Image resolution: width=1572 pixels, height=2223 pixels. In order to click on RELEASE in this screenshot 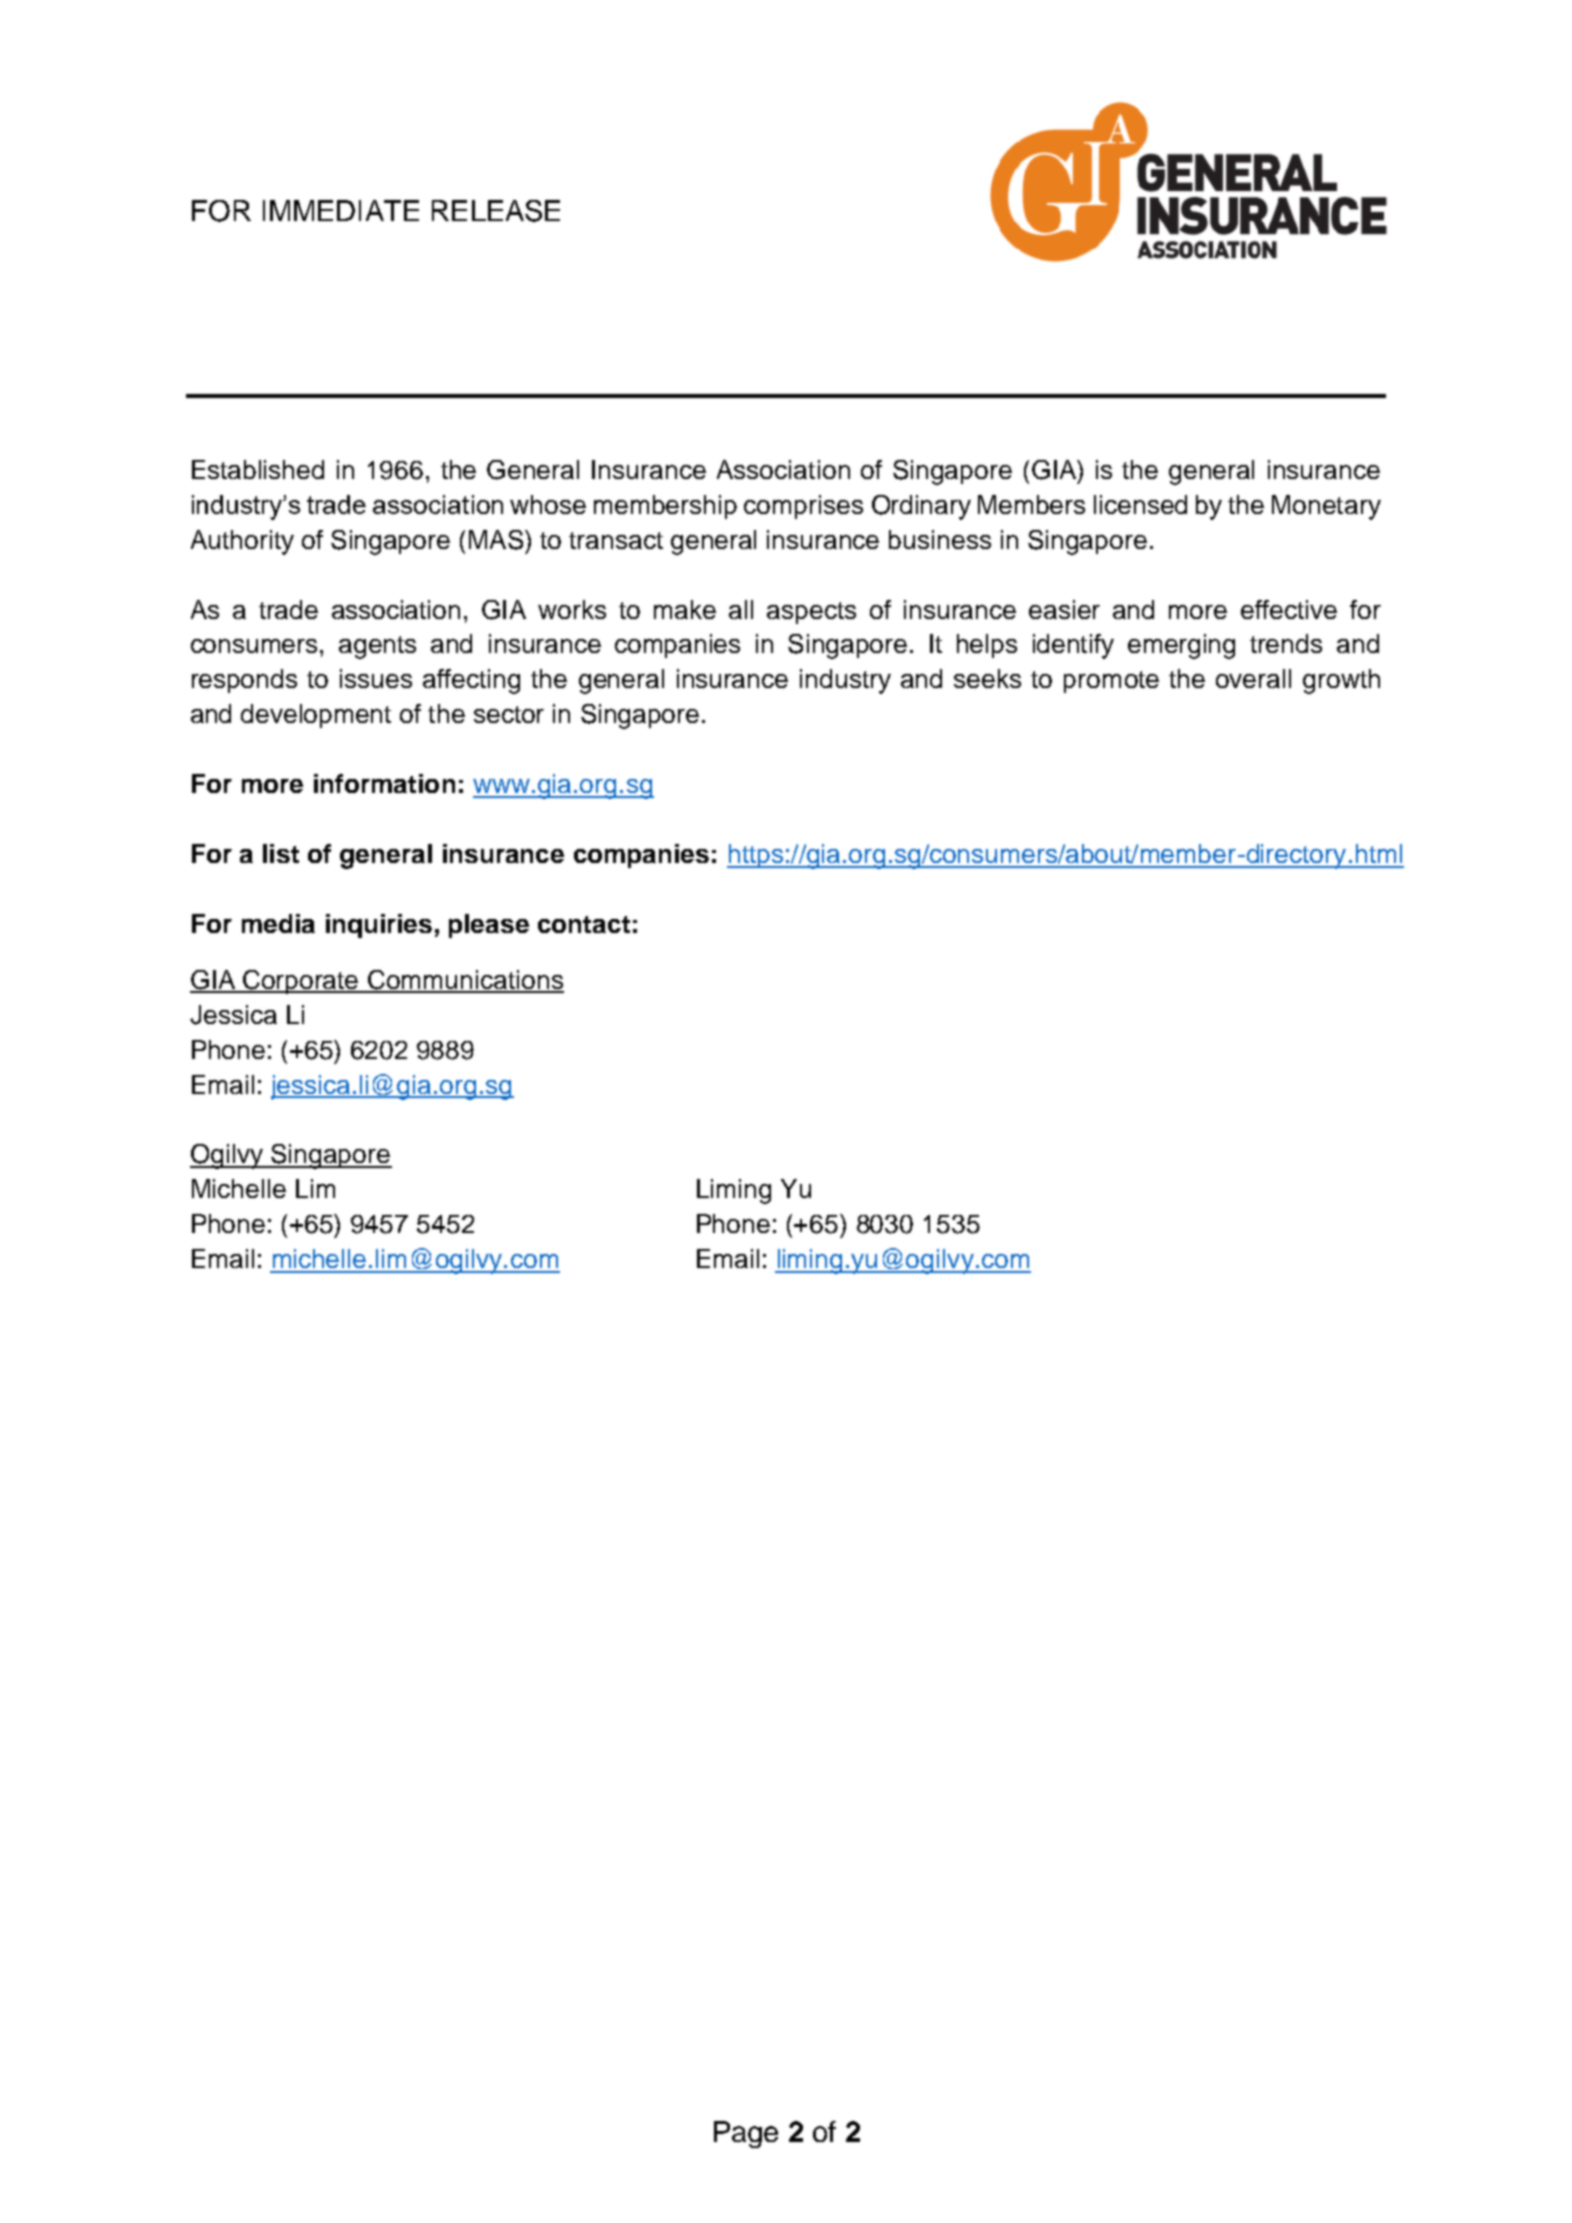, I will do `click(496, 211)`.
